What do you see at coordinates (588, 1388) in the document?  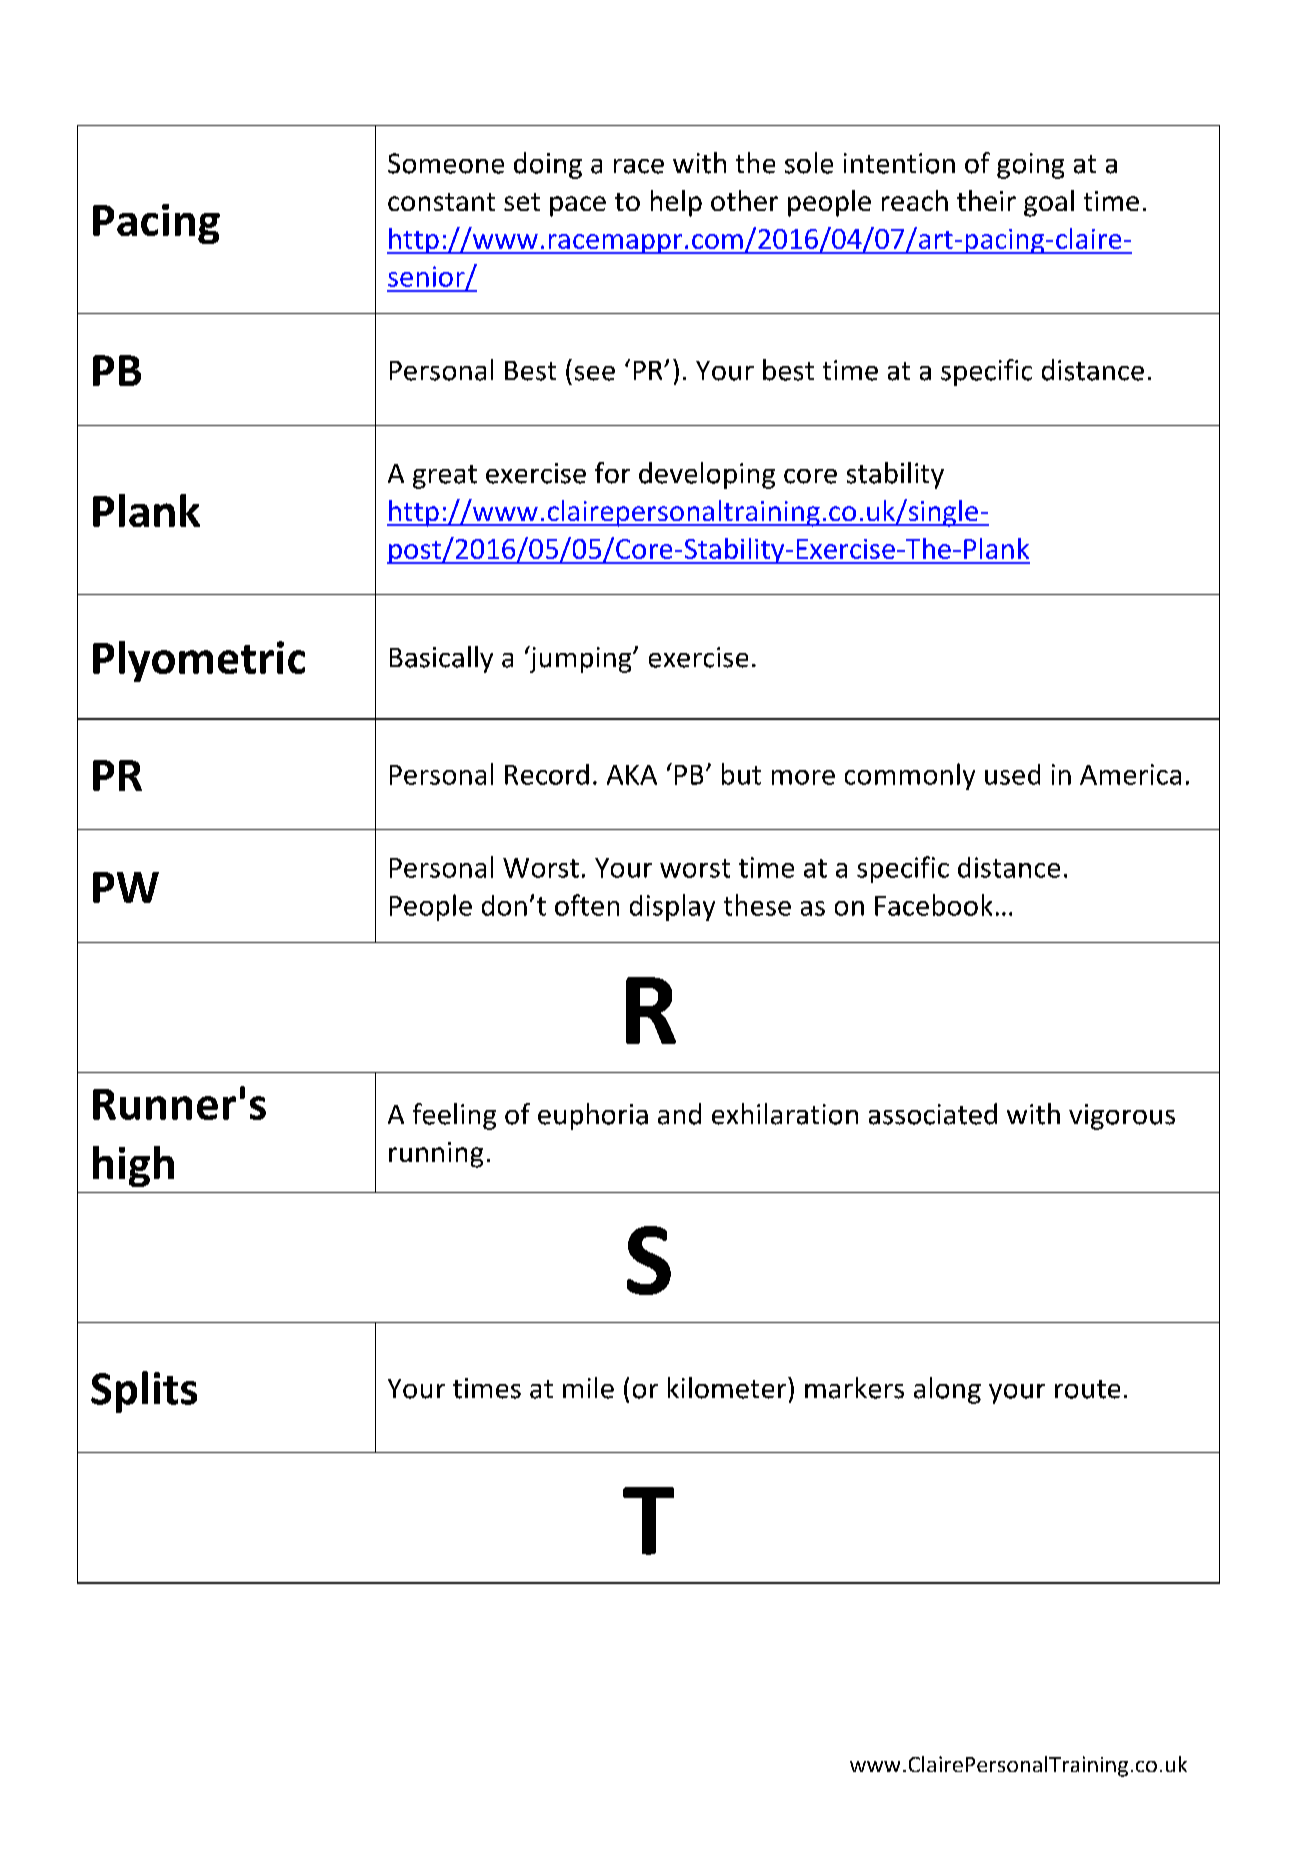 I see `mile` at bounding box center [588, 1388].
